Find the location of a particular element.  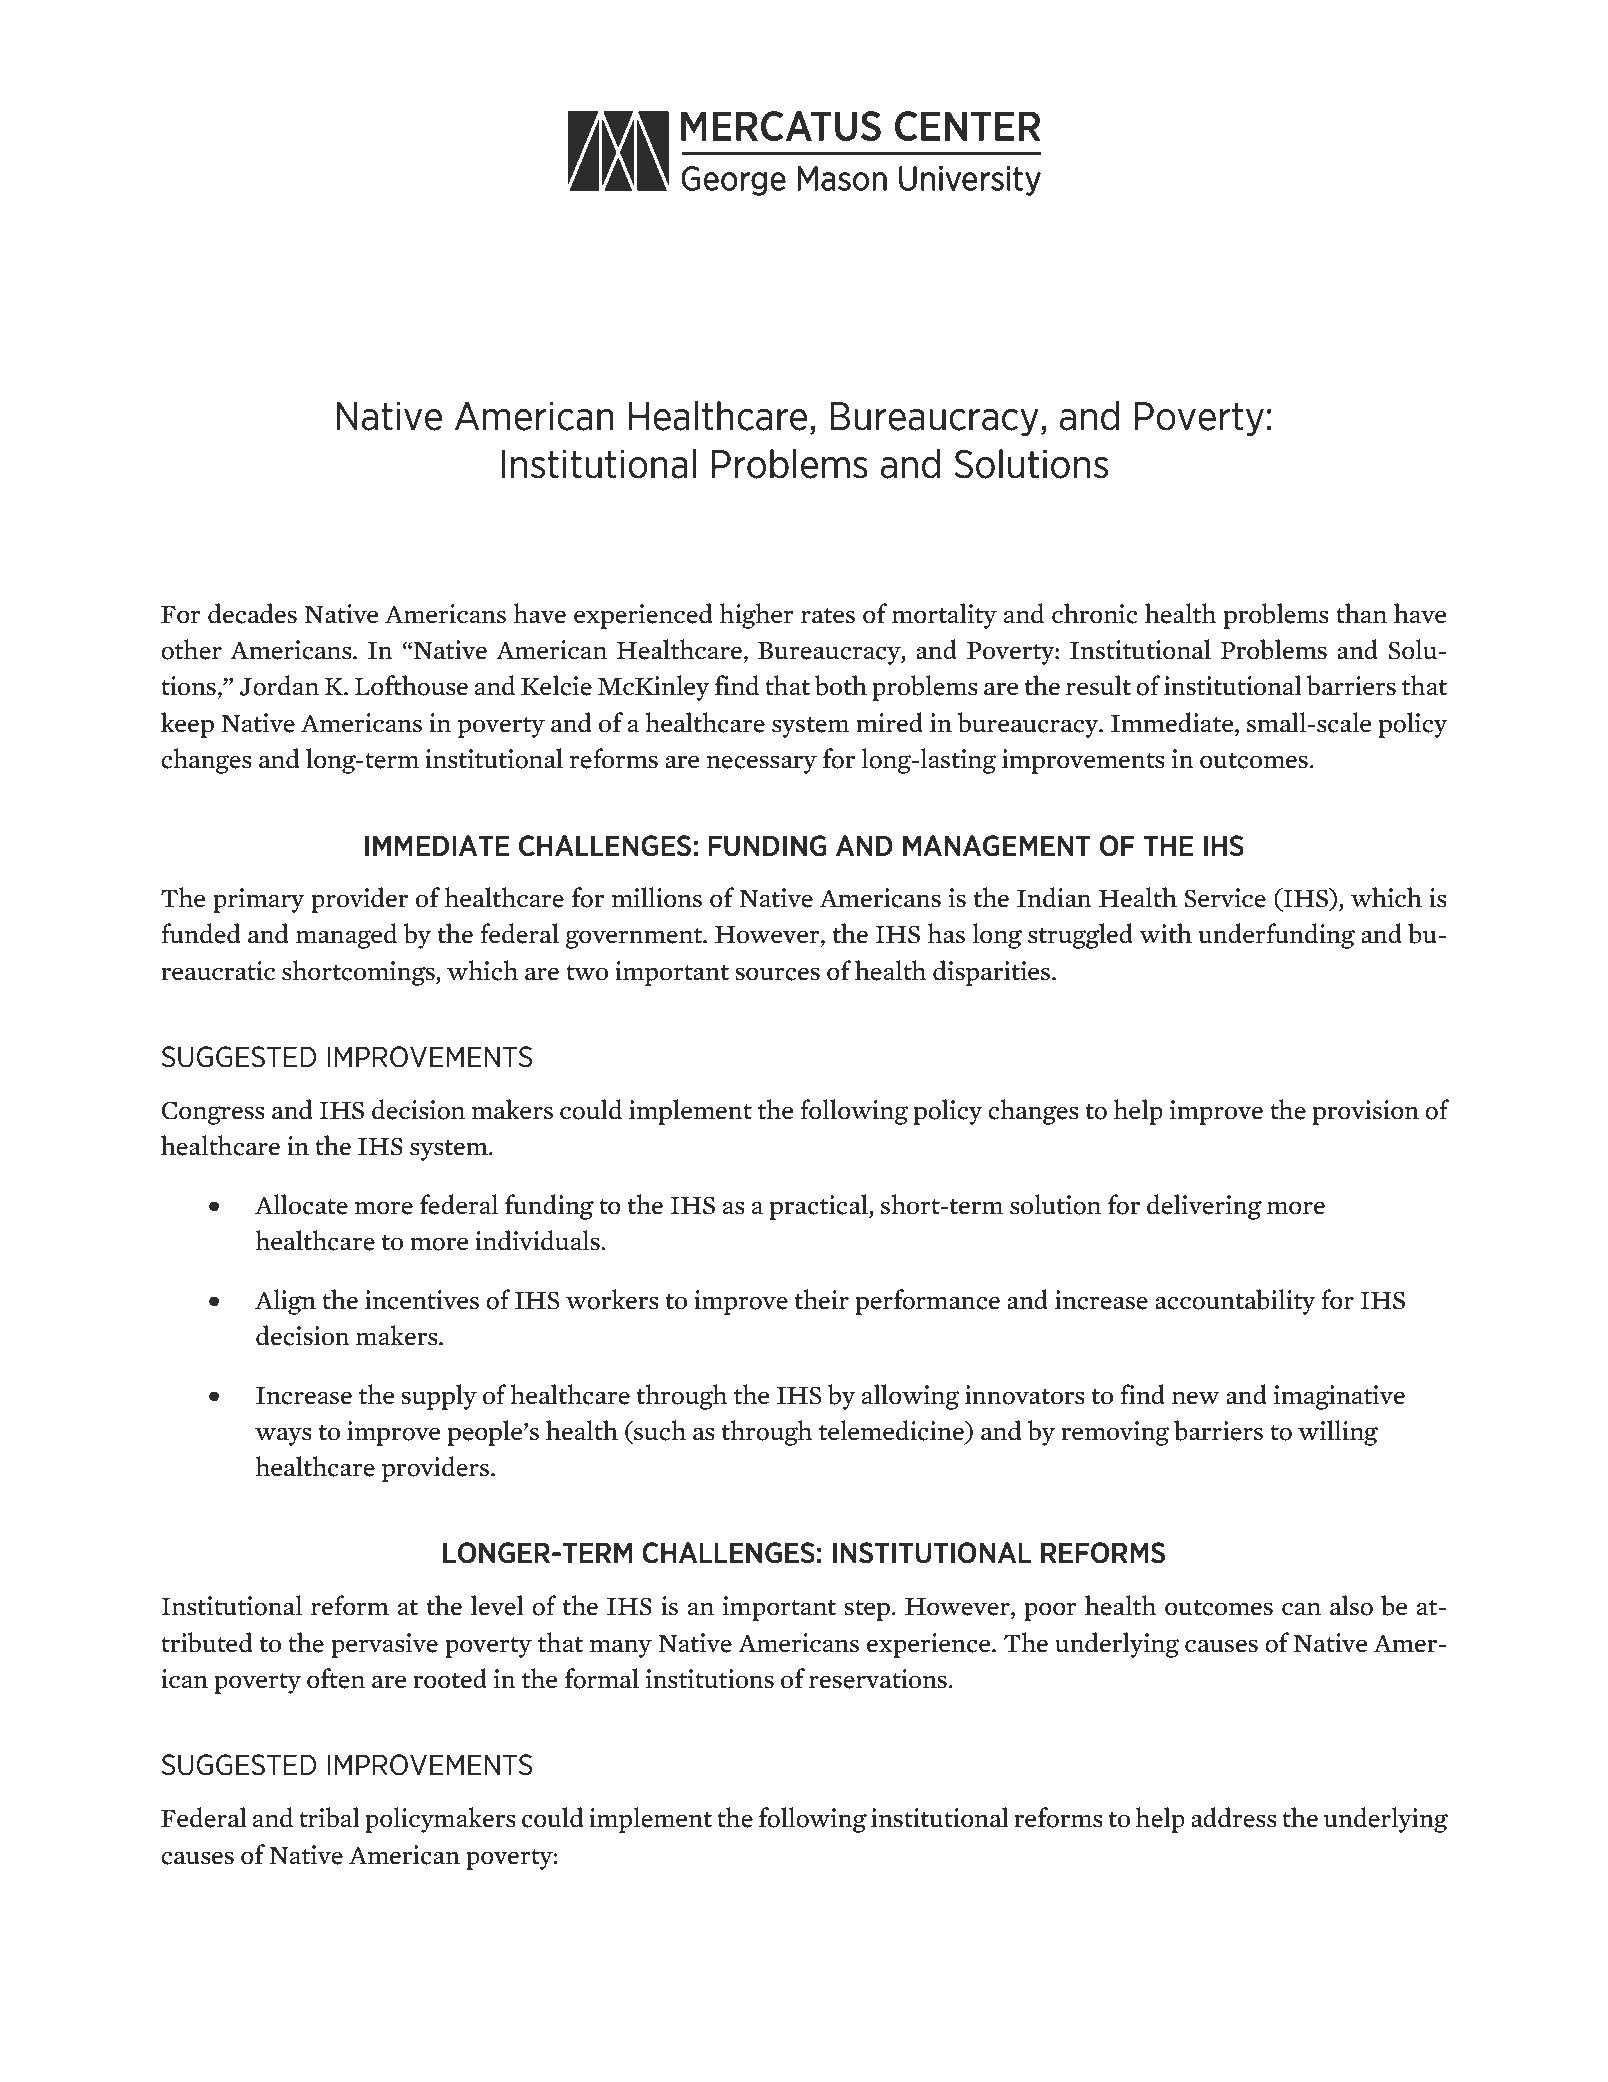

team is located at coordinates (817, 1940).
